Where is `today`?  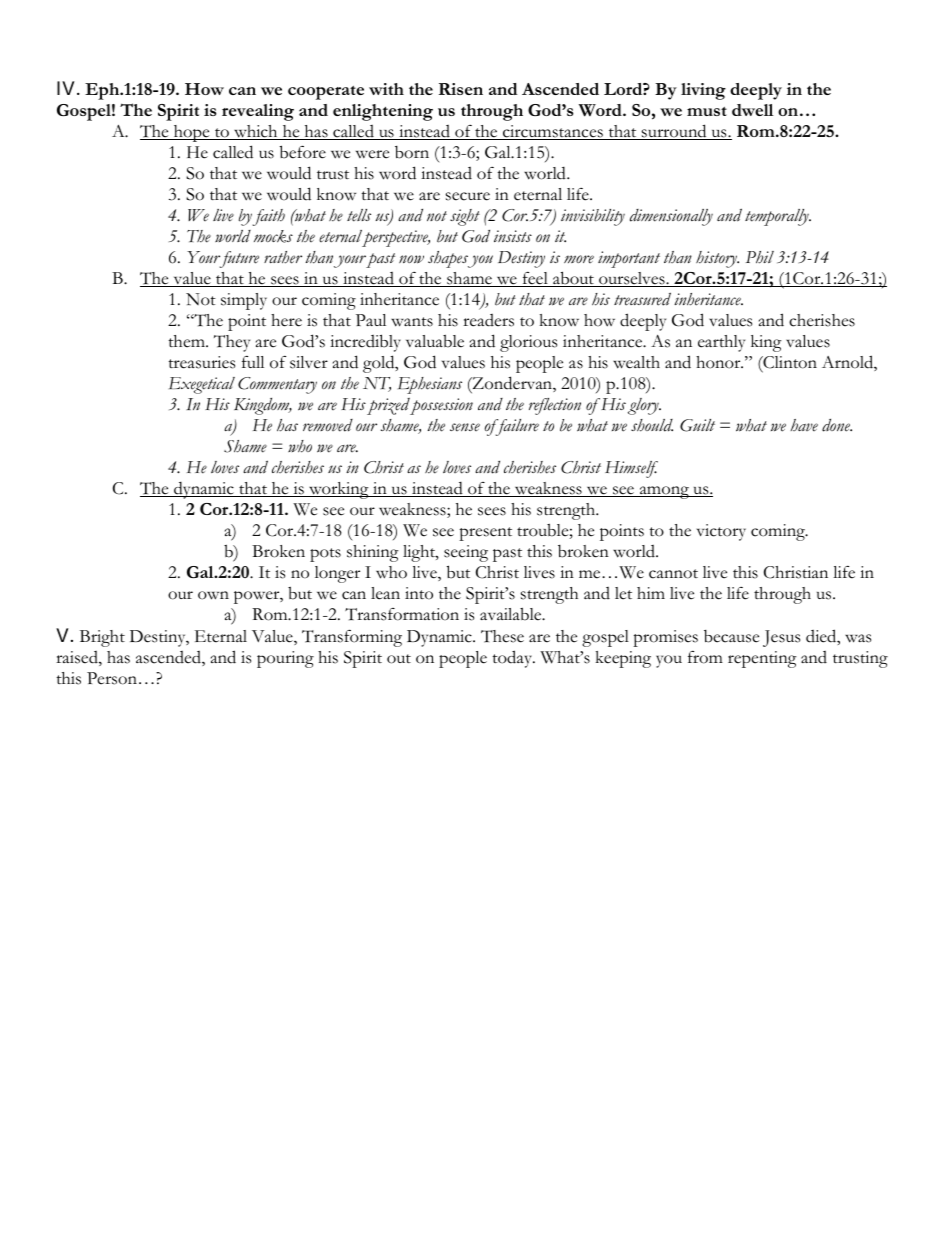
today is located at coordinates (513, 659).
